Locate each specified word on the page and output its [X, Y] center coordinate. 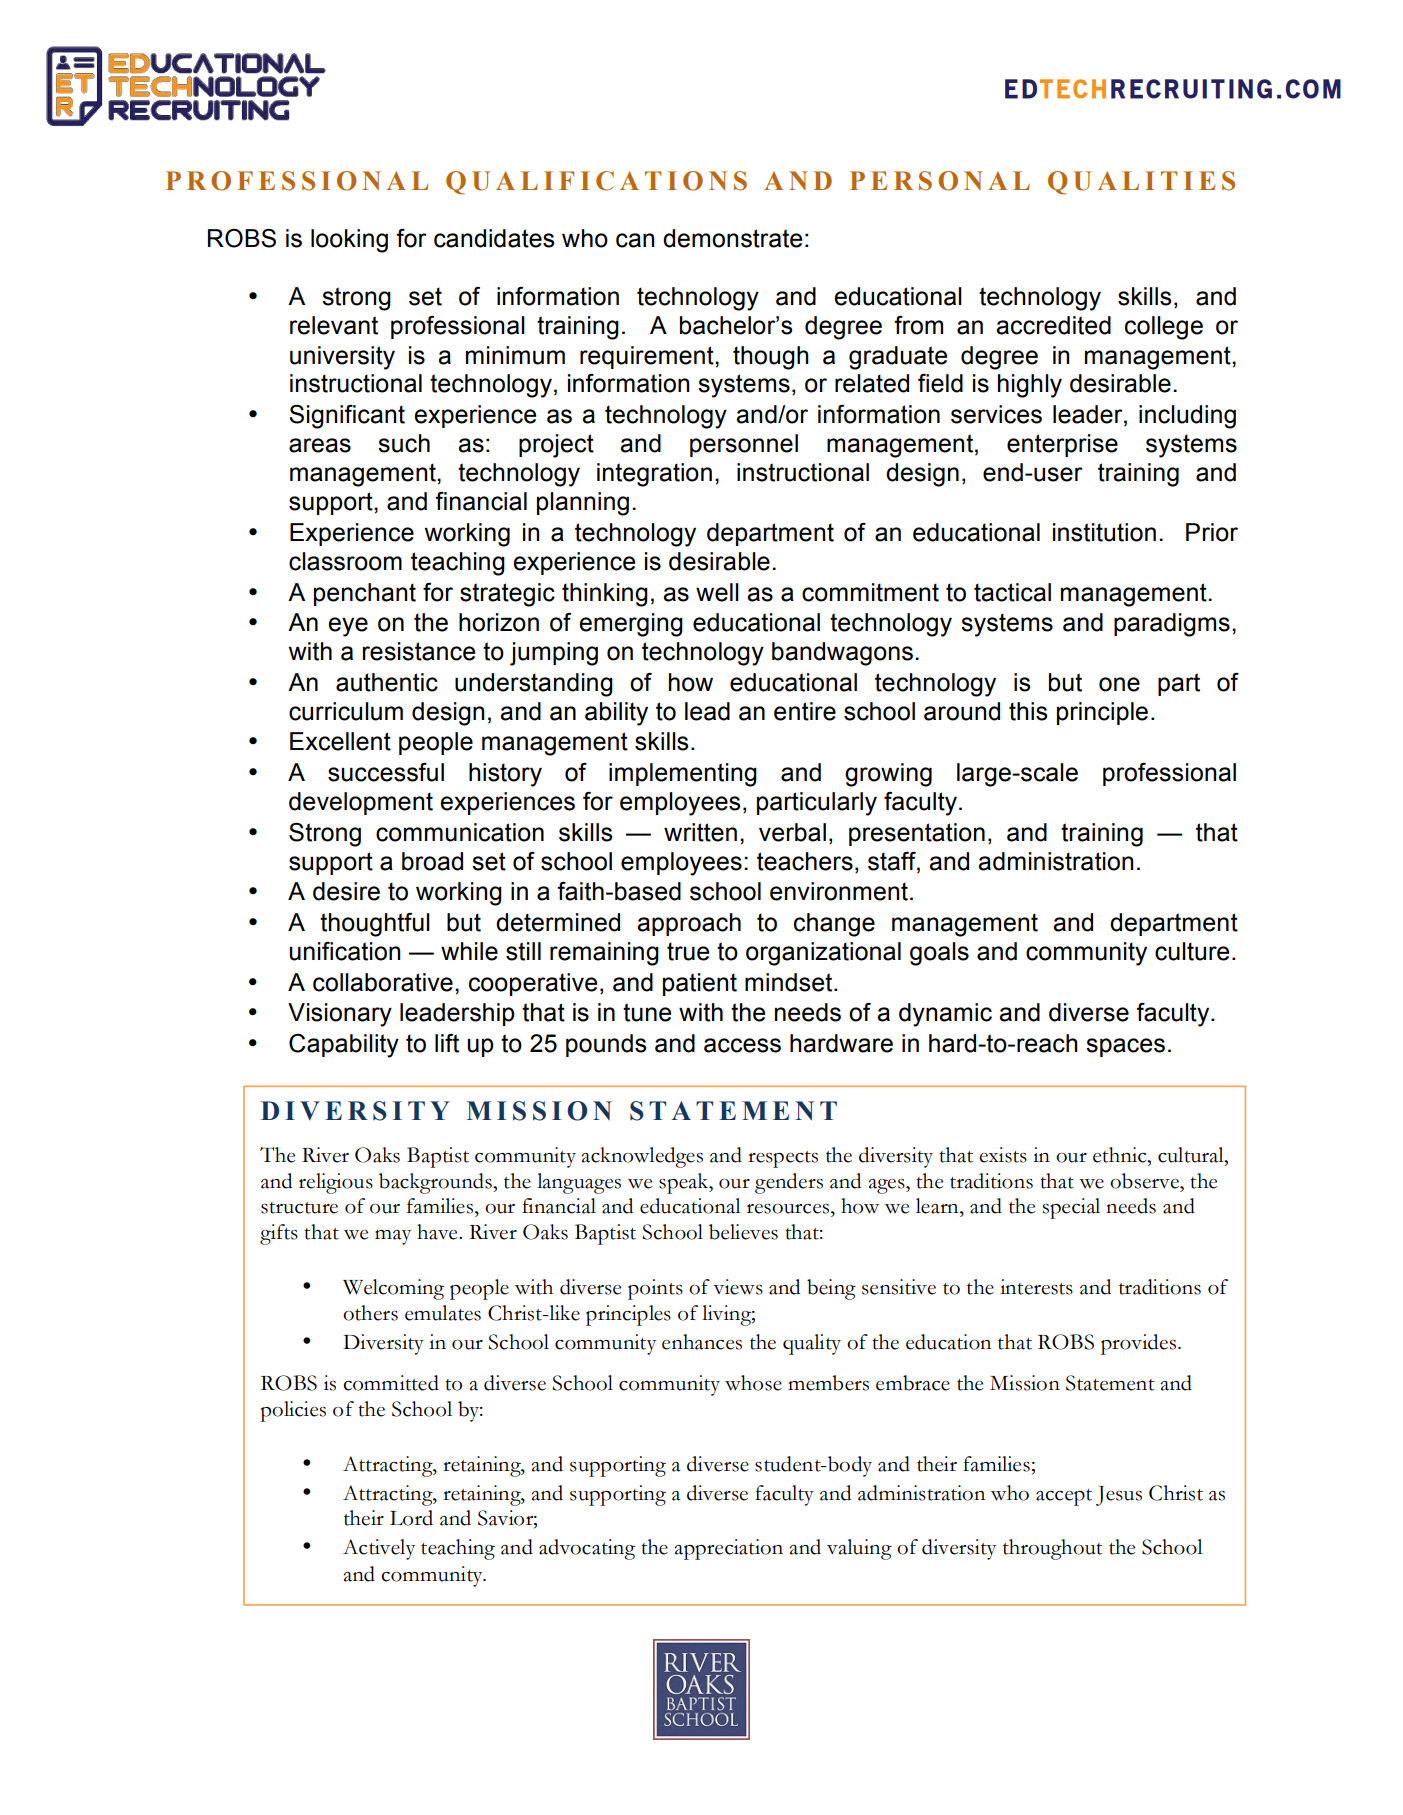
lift [447, 1043]
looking [349, 241]
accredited [1053, 325]
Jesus [1119, 1496]
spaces [1125, 1047]
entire [805, 711]
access [742, 1045]
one [1119, 684]
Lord [411, 1518]
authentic [387, 682]
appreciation [729, 1549]
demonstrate [732, 238]
